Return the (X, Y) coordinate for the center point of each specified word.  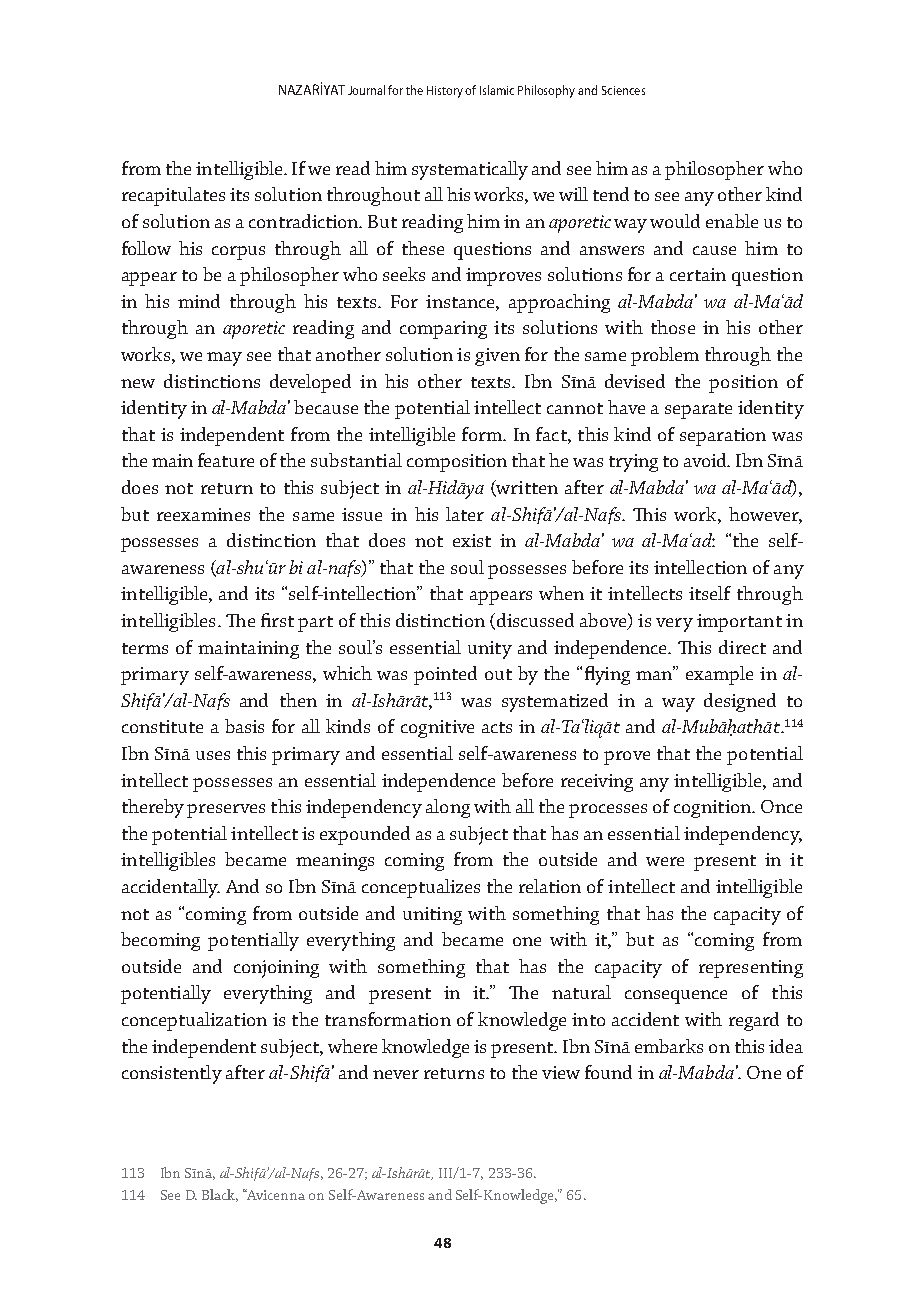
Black (220, 1195)
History (446, 92)
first (277, 620)
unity (490, 650)
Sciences (623, 90)
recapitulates (173, 196)
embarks (669, 1046)
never (396, 1074)
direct (742, 647)
